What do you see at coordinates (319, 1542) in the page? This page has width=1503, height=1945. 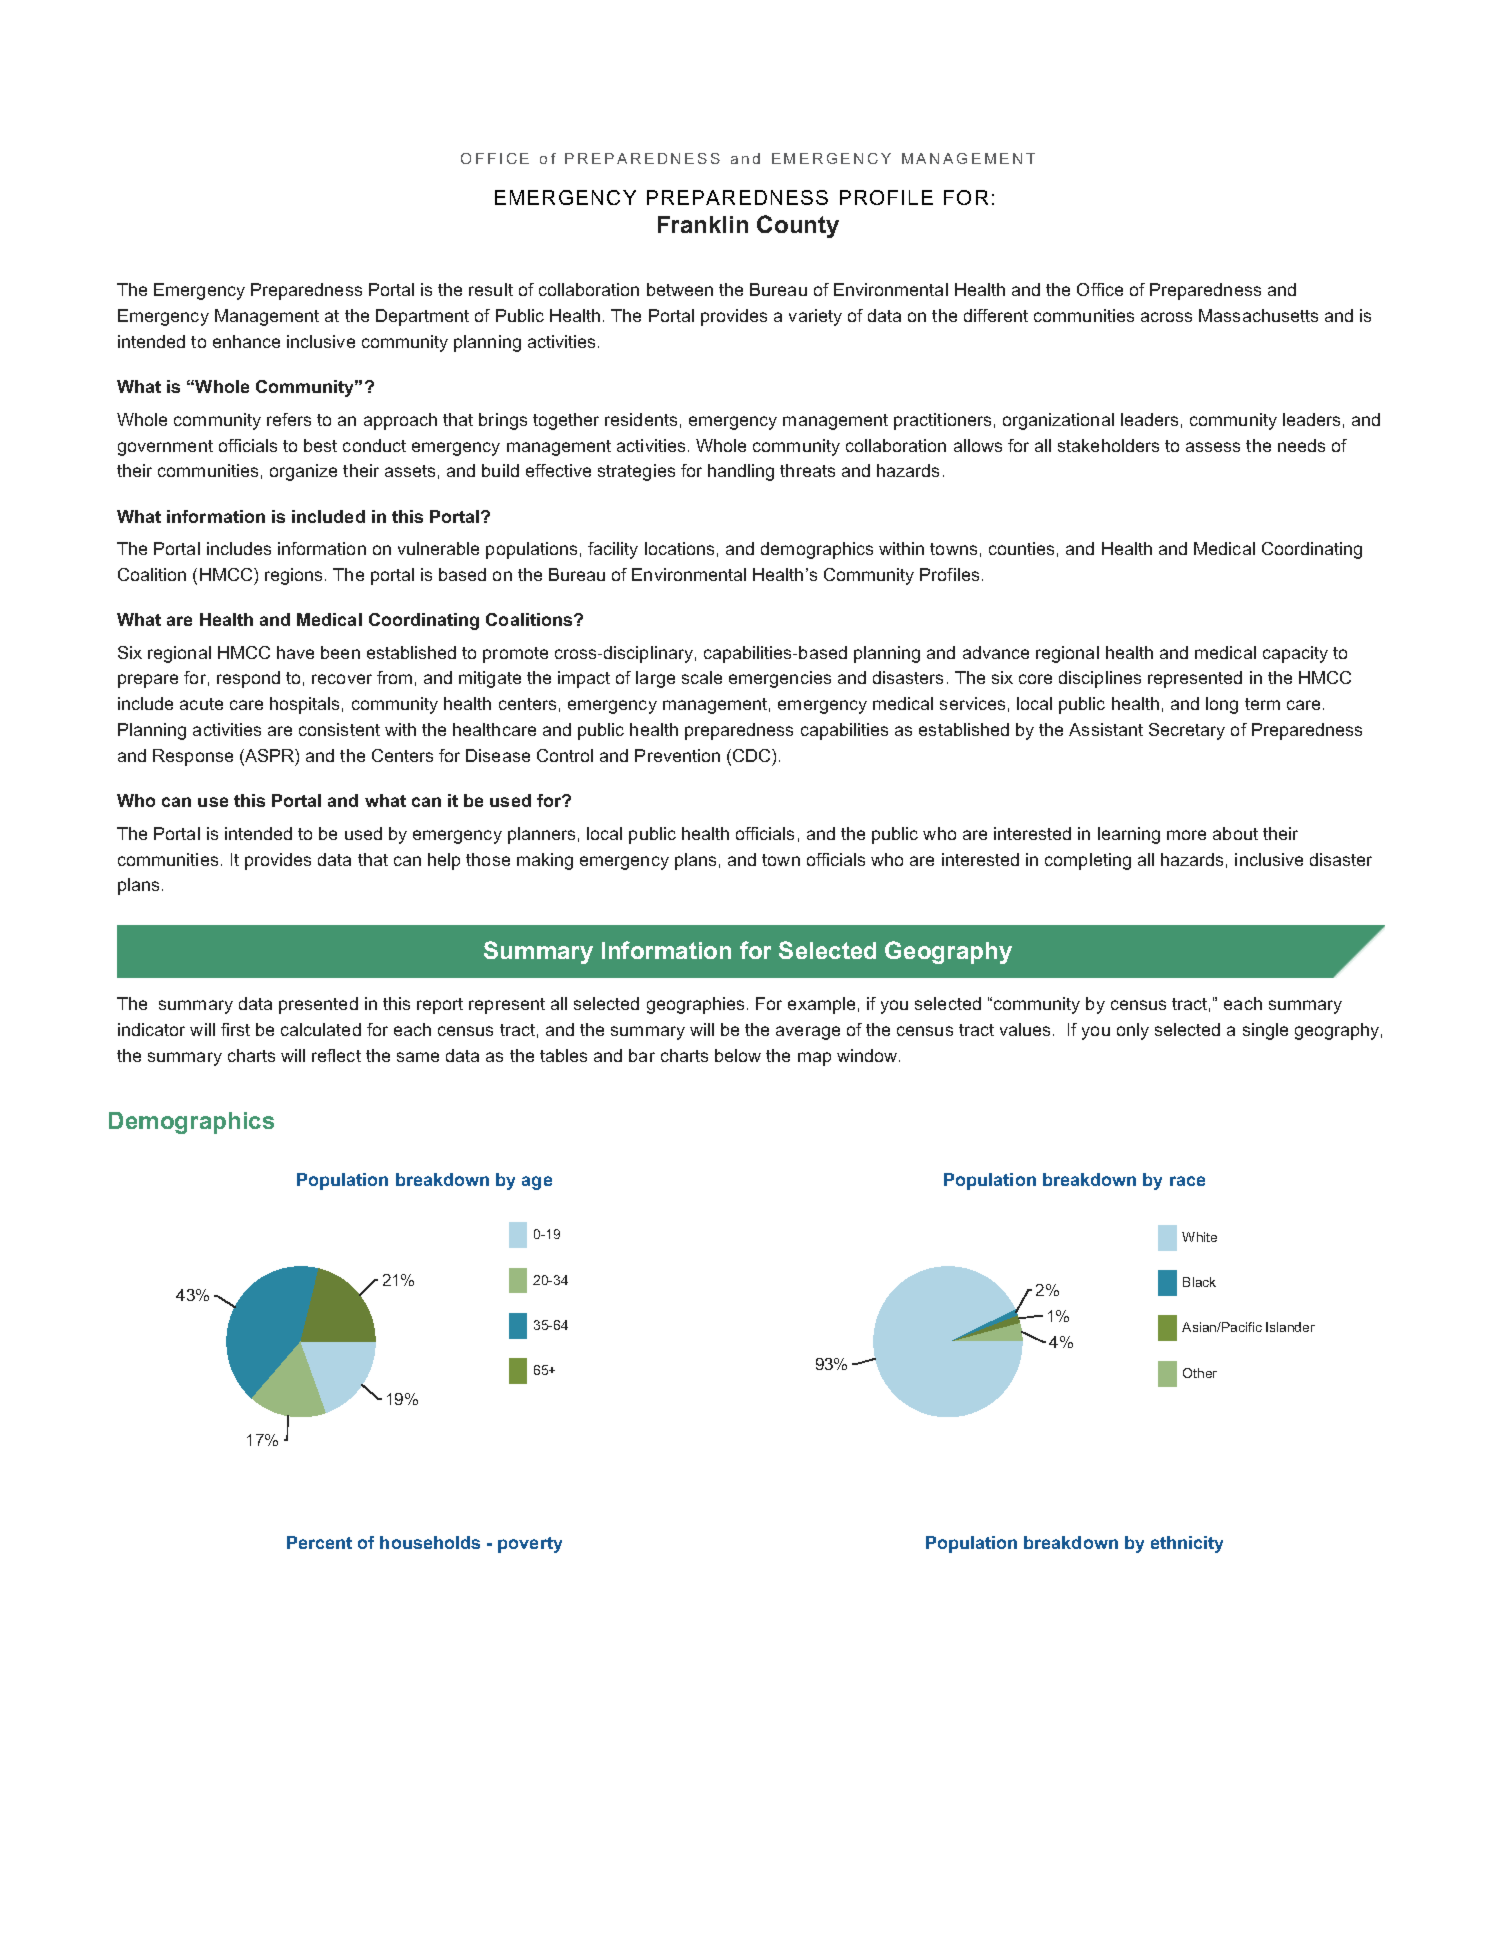 I see `Percent` at bounding box center [319, 1542].
